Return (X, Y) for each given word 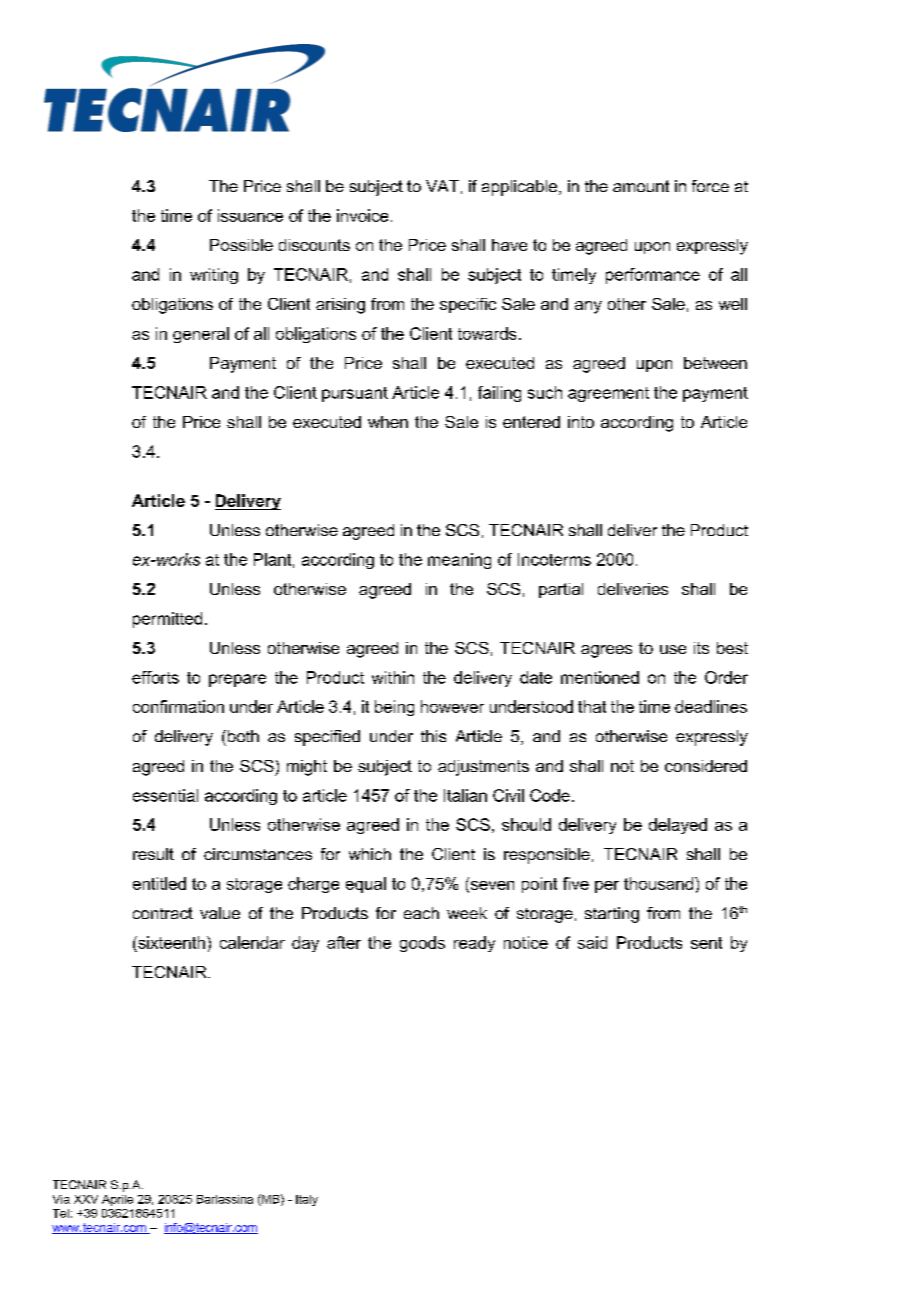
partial (561, 590)
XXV (86, 1199)
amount (641, 186)
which (370, 854)
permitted (167, 620)
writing (214, 276)
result (153, 854)
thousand (660, 883)
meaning (459, 561)
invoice (362, 215)
